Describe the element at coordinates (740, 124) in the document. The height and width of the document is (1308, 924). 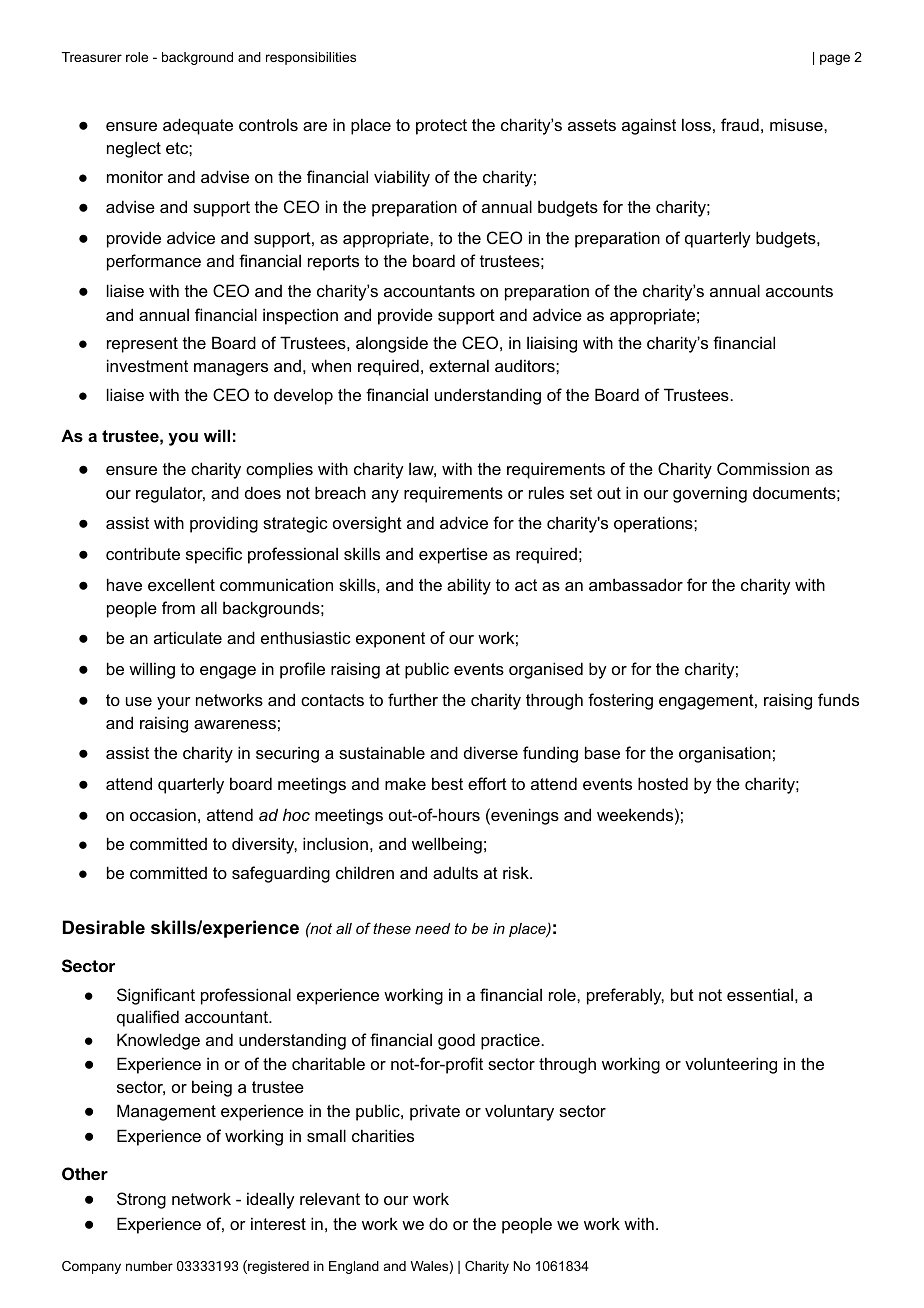
I see `fraud` at that location.
